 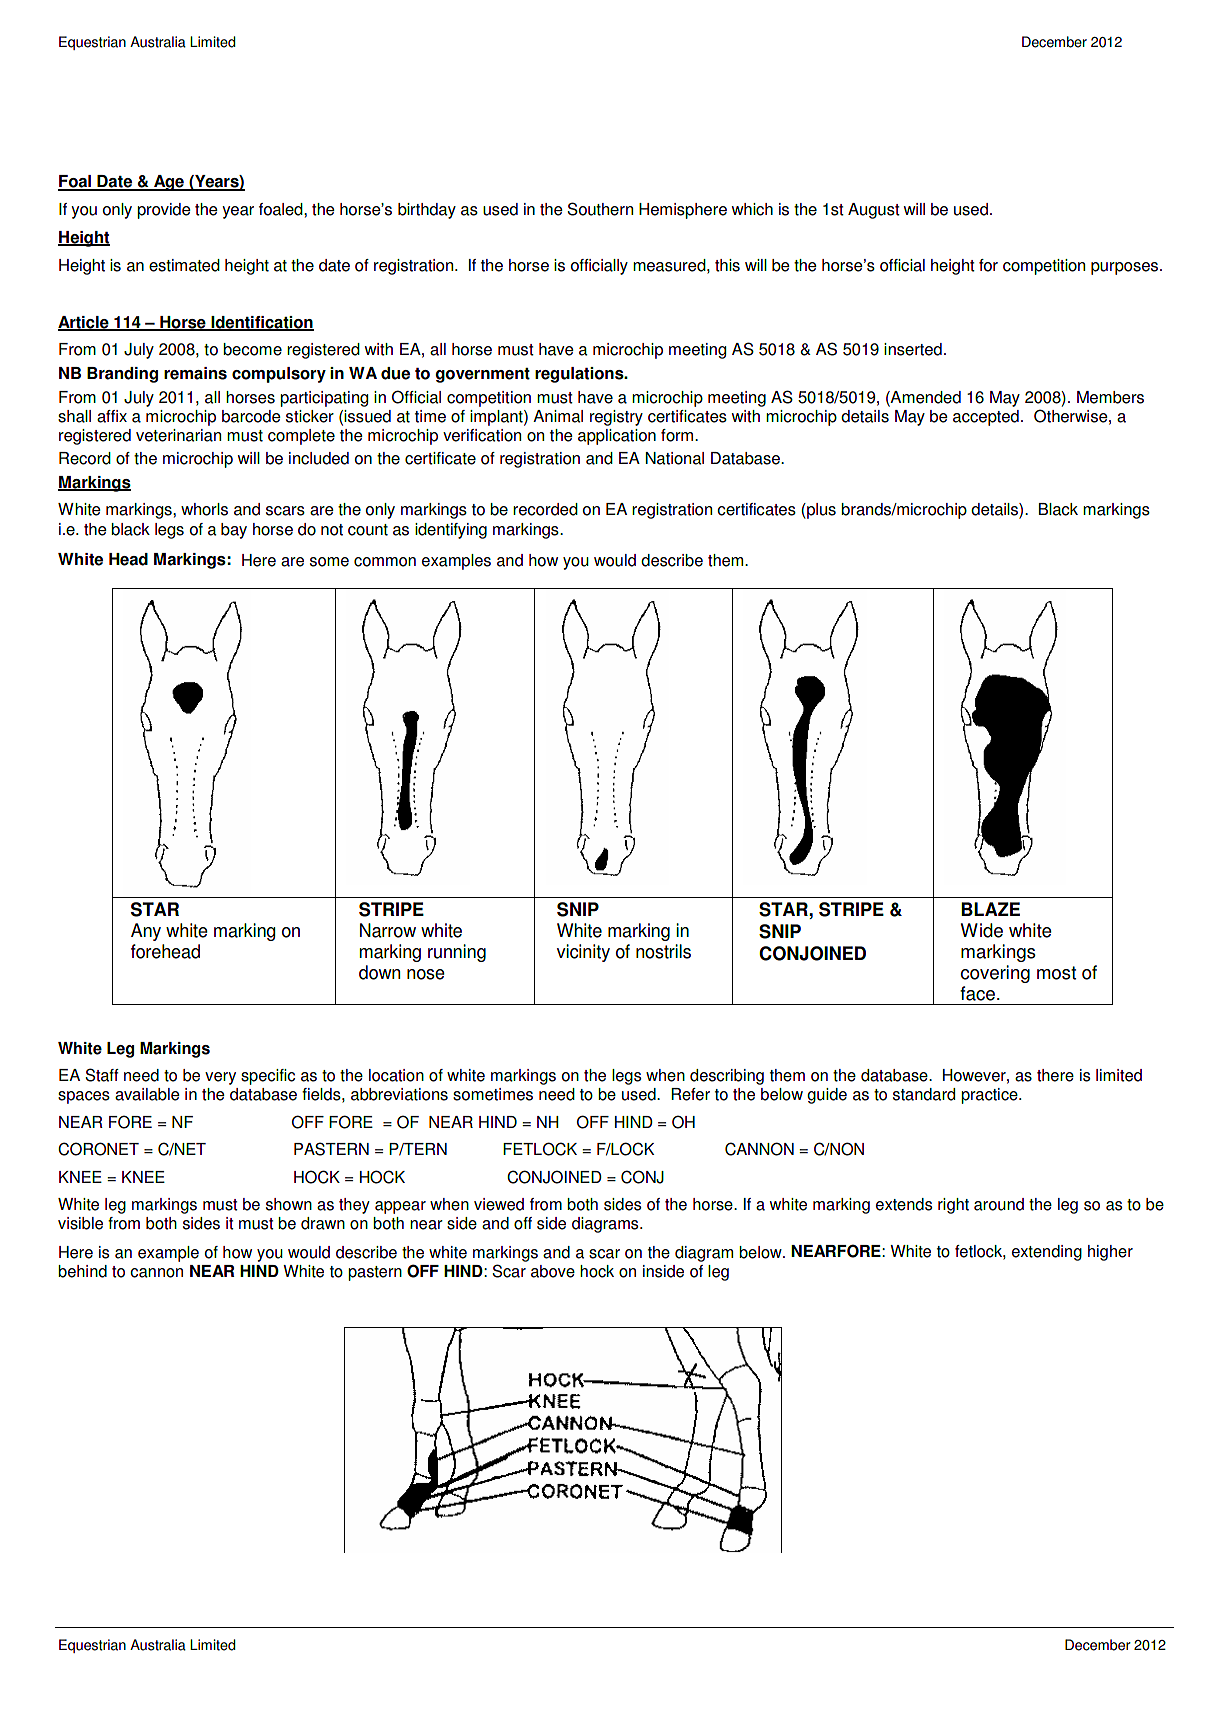 What do you see at coordinates (690, 1094) in the page?
I see `Refer` at bounding box center [690, 1094].
